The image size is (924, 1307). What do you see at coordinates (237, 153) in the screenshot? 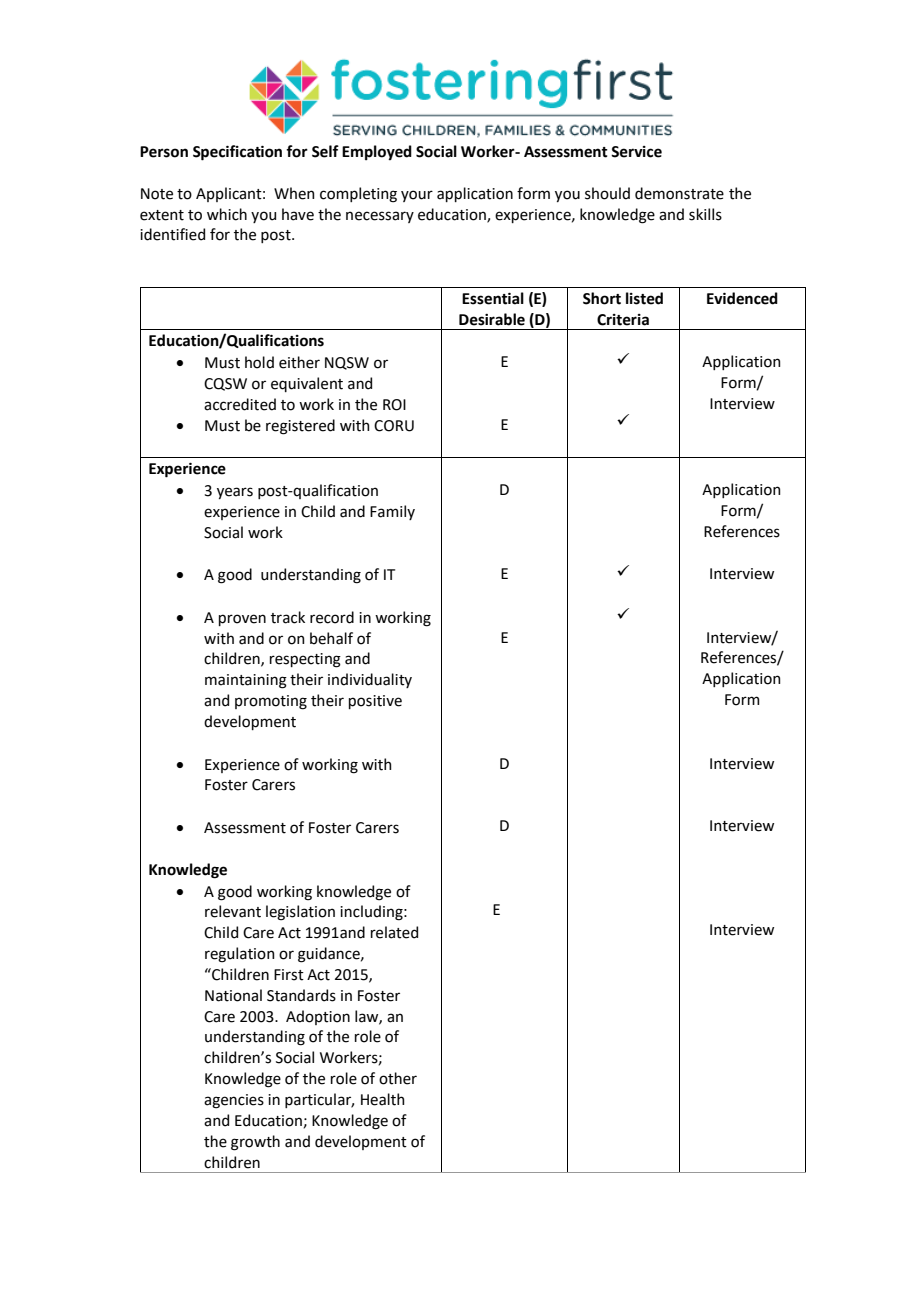
I see `Specification` at bounding box center [237, 153].
